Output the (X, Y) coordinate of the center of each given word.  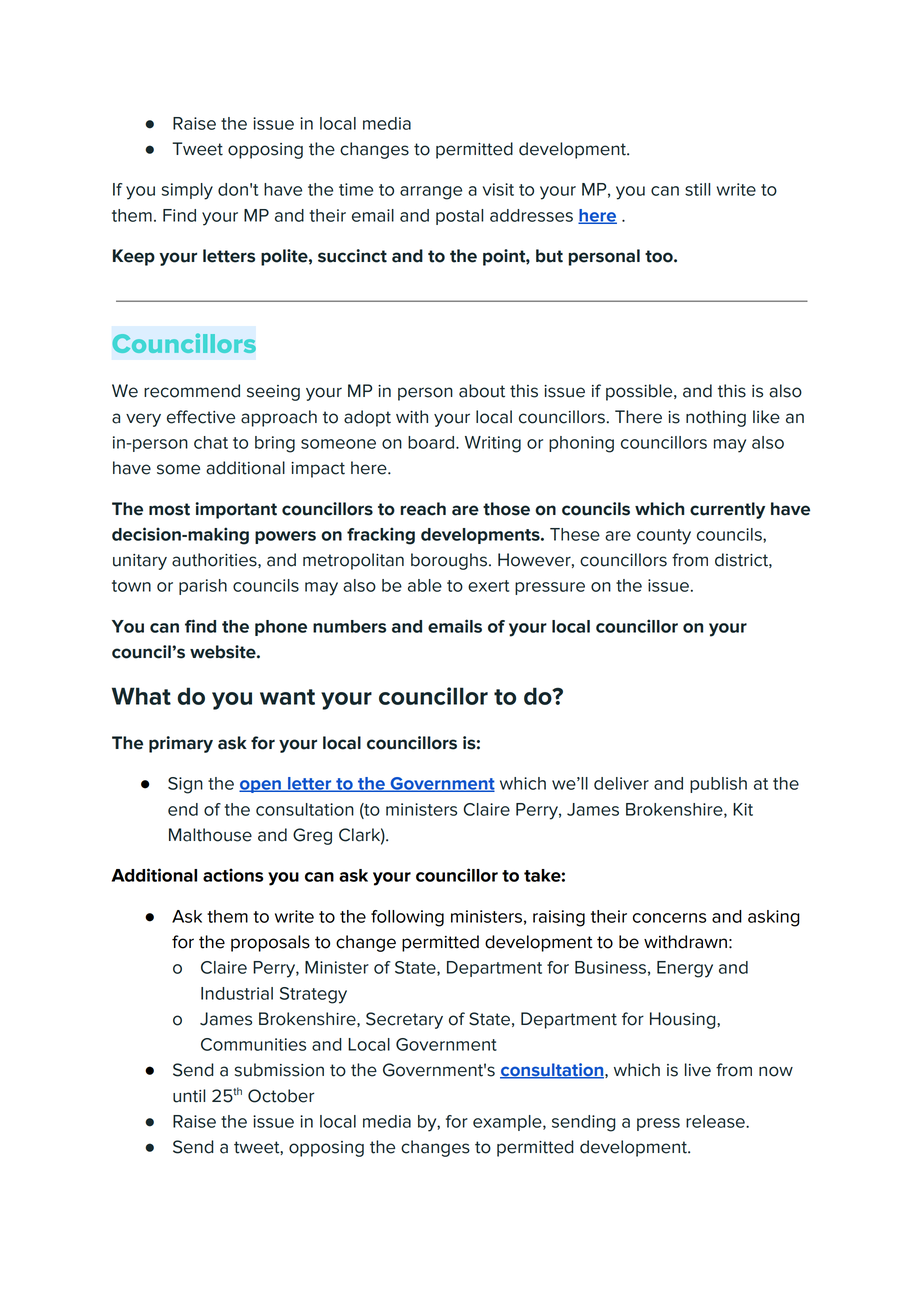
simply (187, 191)
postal (459, 217)
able (425, 585)
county (664, 537)
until (189, 1096)
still (697, 189)
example (508, 1123)
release (716, 1121)
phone (281, 628)
